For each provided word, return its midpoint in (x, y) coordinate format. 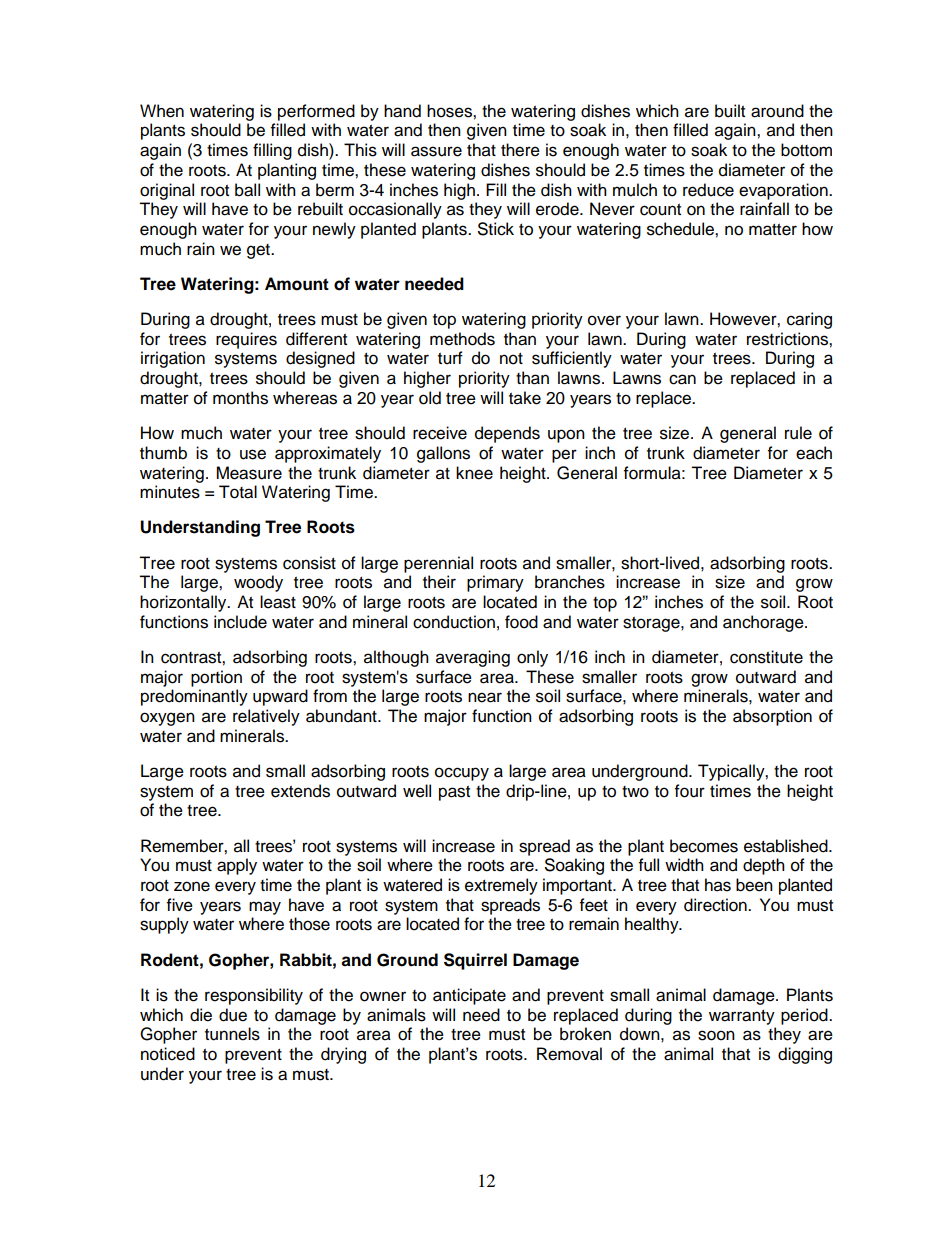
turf (450, 358)
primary (495, 583)
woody (258, 583)
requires (246, 340)
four (690, 791)
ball (247, 190)
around (777, 111)
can (682, 379)
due (233, 1015)
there (520, 150)
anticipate (469, 996)
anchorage (764, 623)
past (454, 793)
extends (300, 791)
